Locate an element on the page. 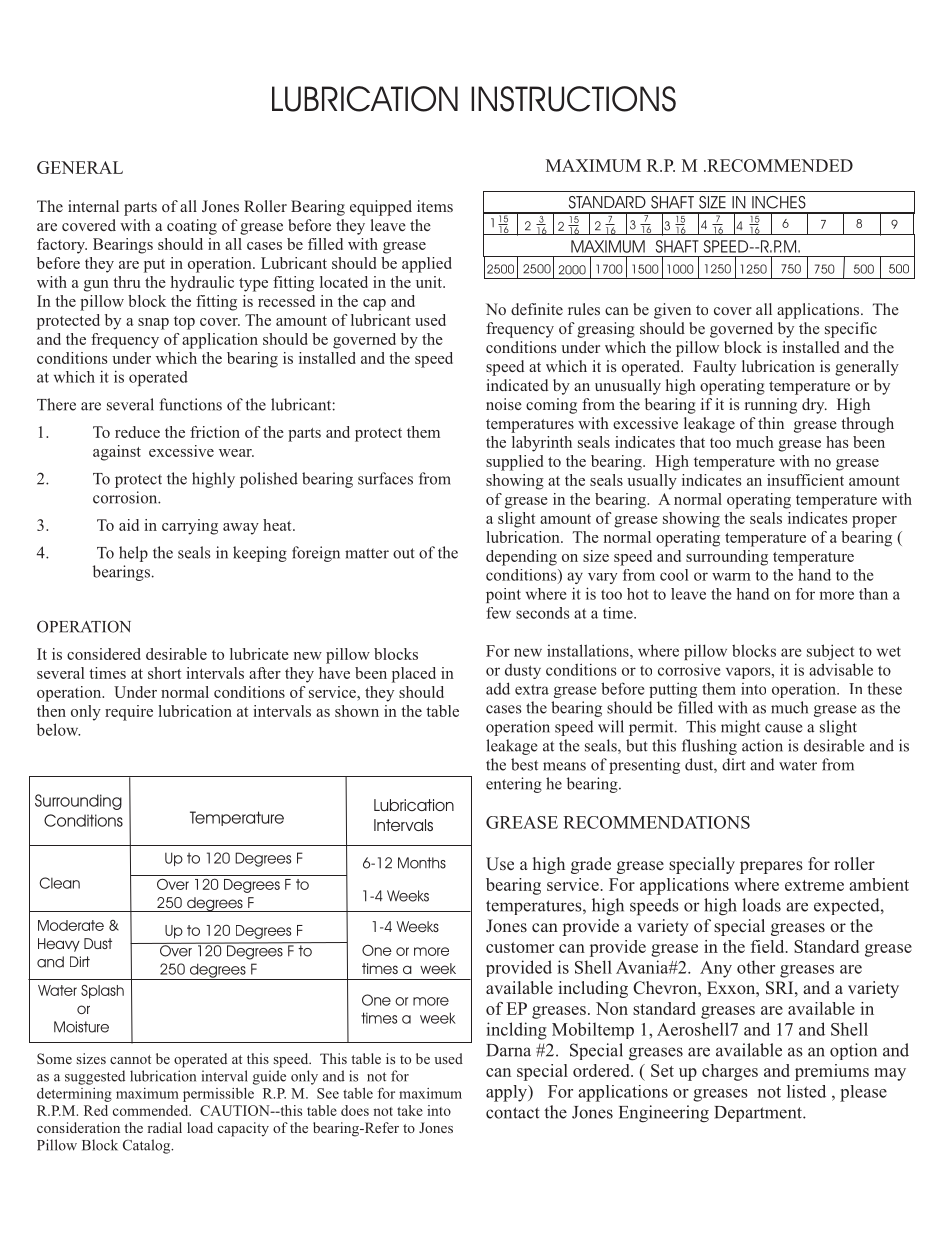 The width and height of the image is (952, 1233). Months is located at coordinates (422, 863).
